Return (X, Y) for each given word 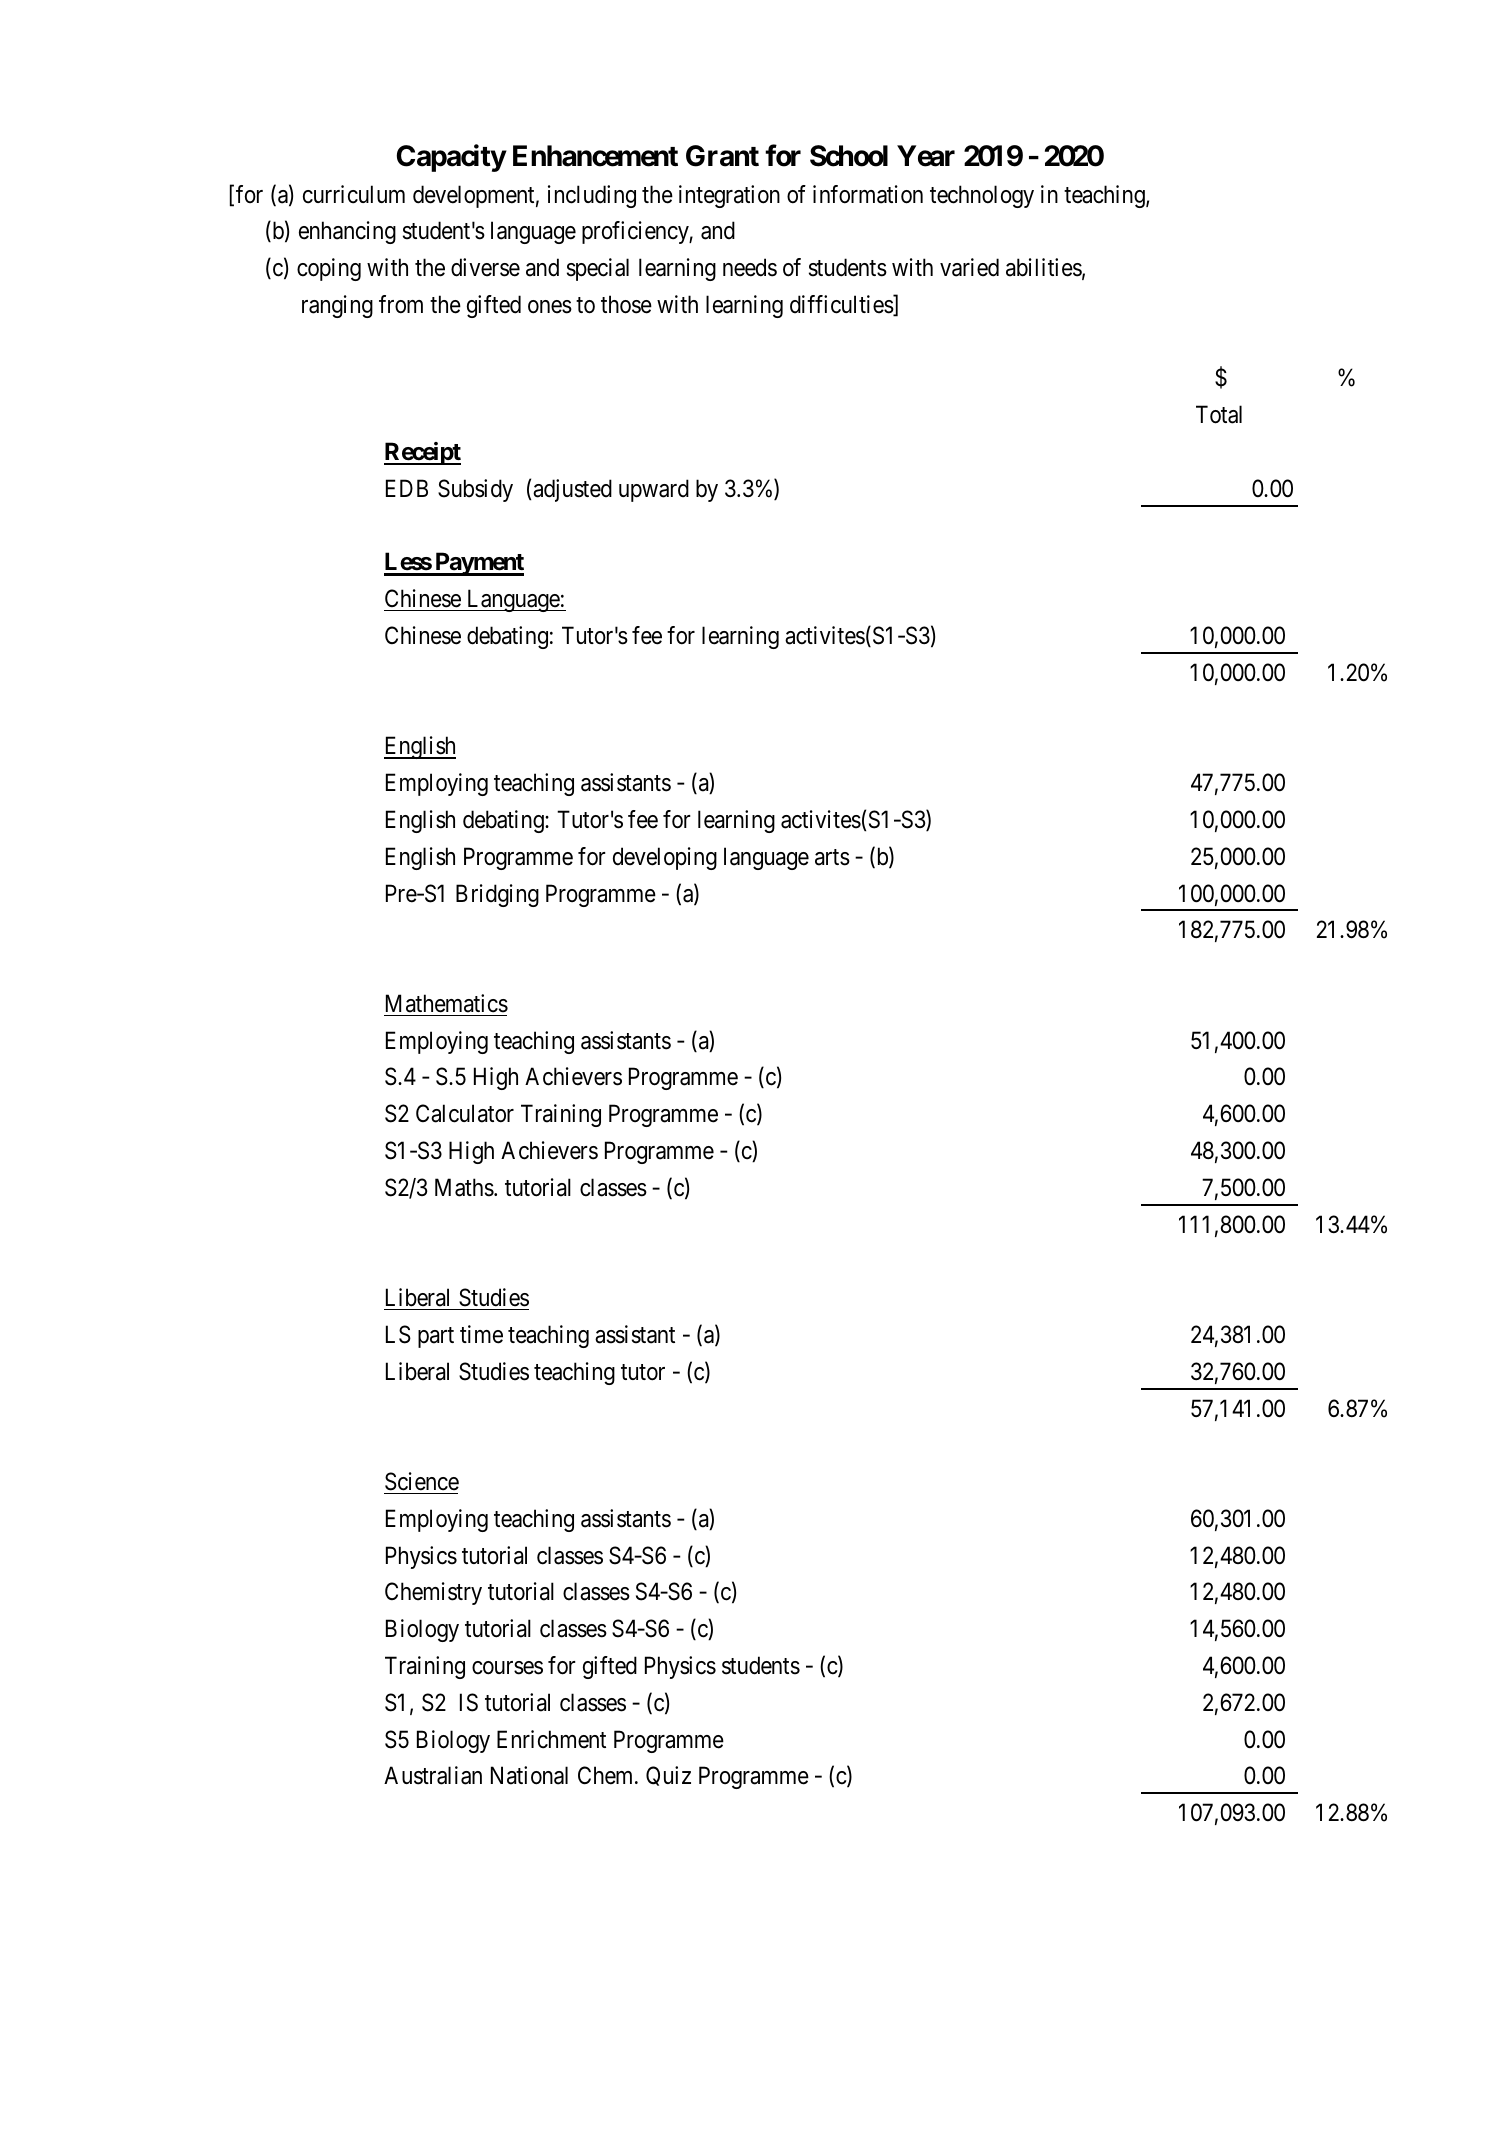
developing (665, 858)
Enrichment (551, 1739)
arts (832, 857)
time (481, 1334)
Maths (464, 1187)
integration (729, 196)
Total (1219, 414)
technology (982, 196)
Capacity (451, 158)
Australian (433, 1775)
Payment (478, 564)
